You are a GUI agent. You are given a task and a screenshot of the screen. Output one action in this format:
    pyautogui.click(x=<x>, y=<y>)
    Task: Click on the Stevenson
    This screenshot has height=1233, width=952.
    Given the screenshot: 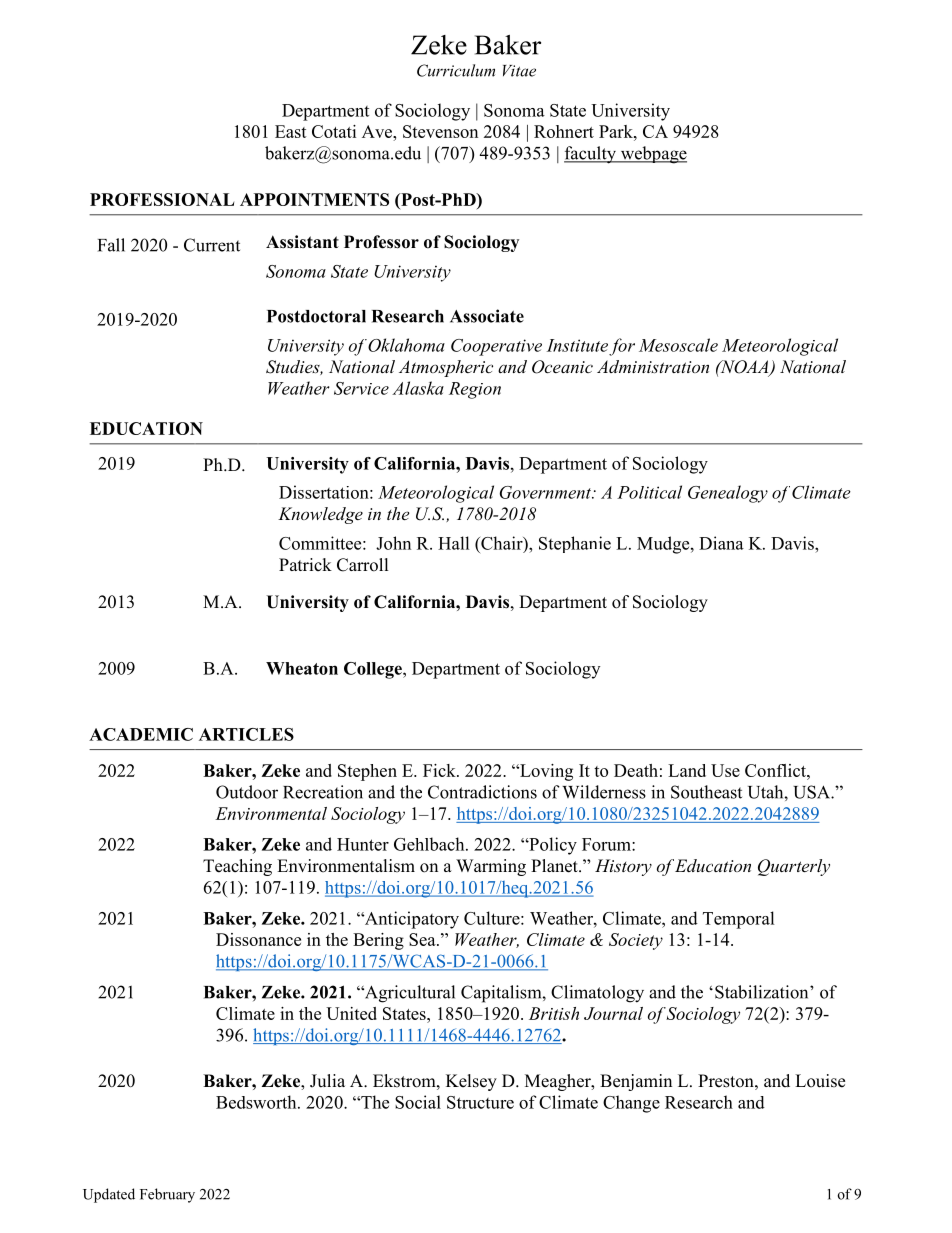 What is the action you would take?
    pyautogui.click(x=440, y=131)
